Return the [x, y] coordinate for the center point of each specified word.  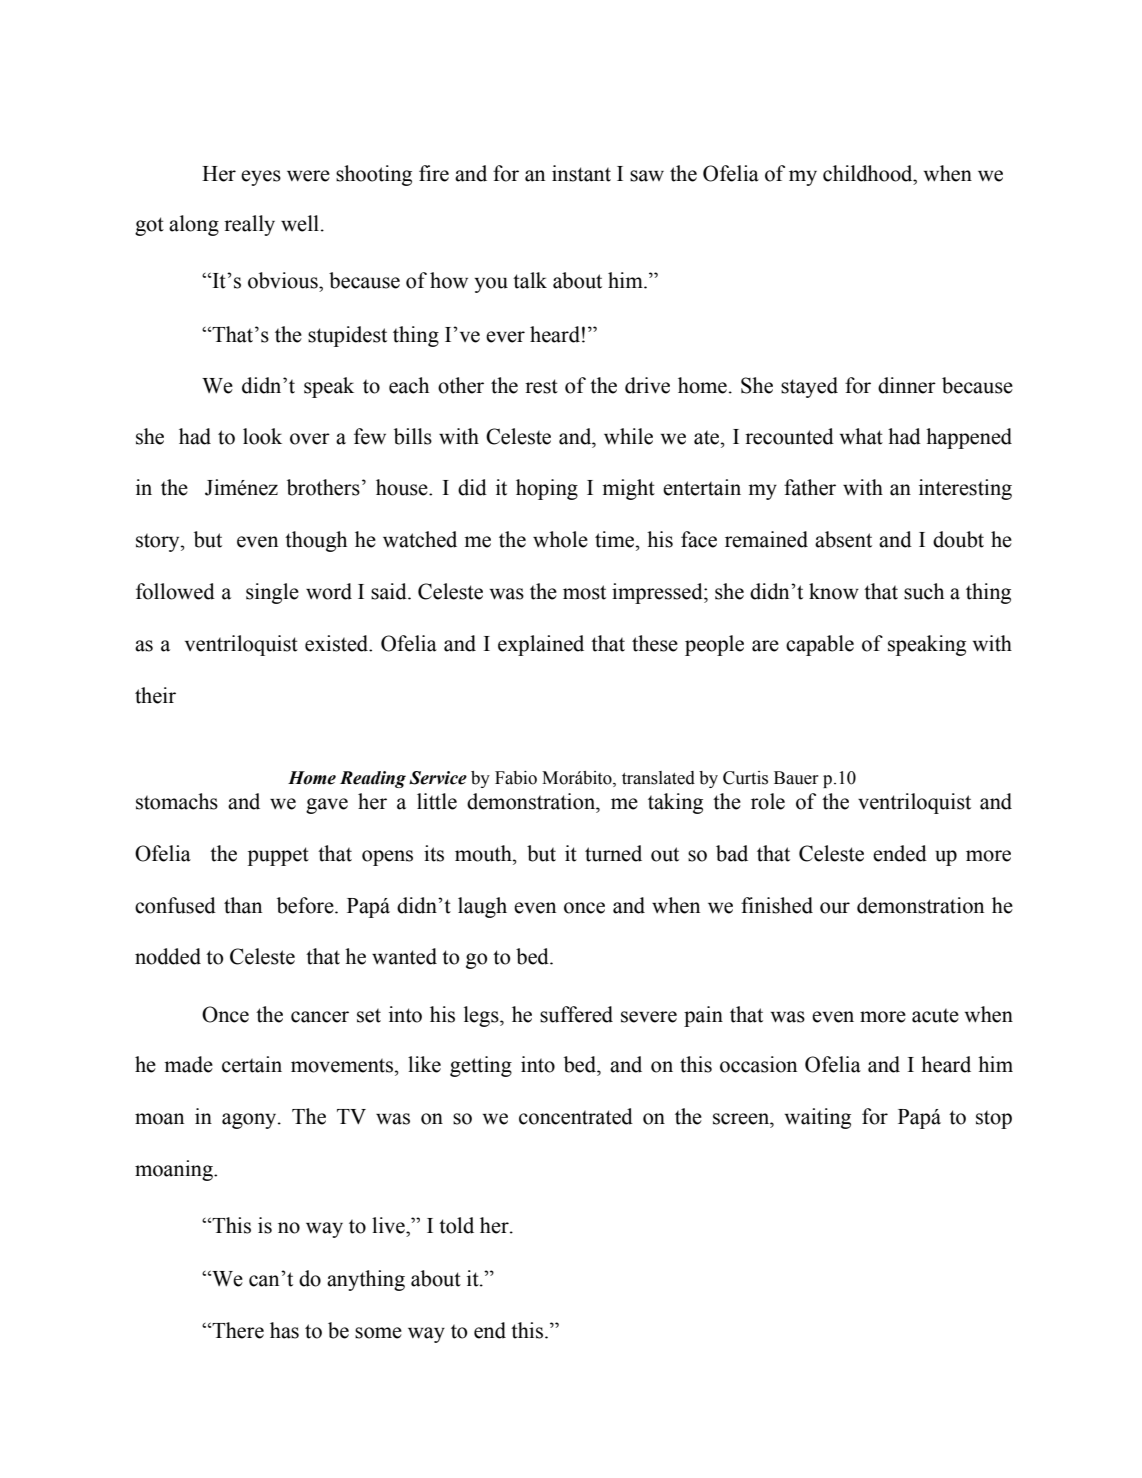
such [924, 591]
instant [581, 173]
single [272, 593]
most [584, 592]
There [237, 1330]
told [456, 1225]
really [249, 225]
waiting [817, 1118]
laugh [482, 907]
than [243, 905]
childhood [869, 173]
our [835, 908]
